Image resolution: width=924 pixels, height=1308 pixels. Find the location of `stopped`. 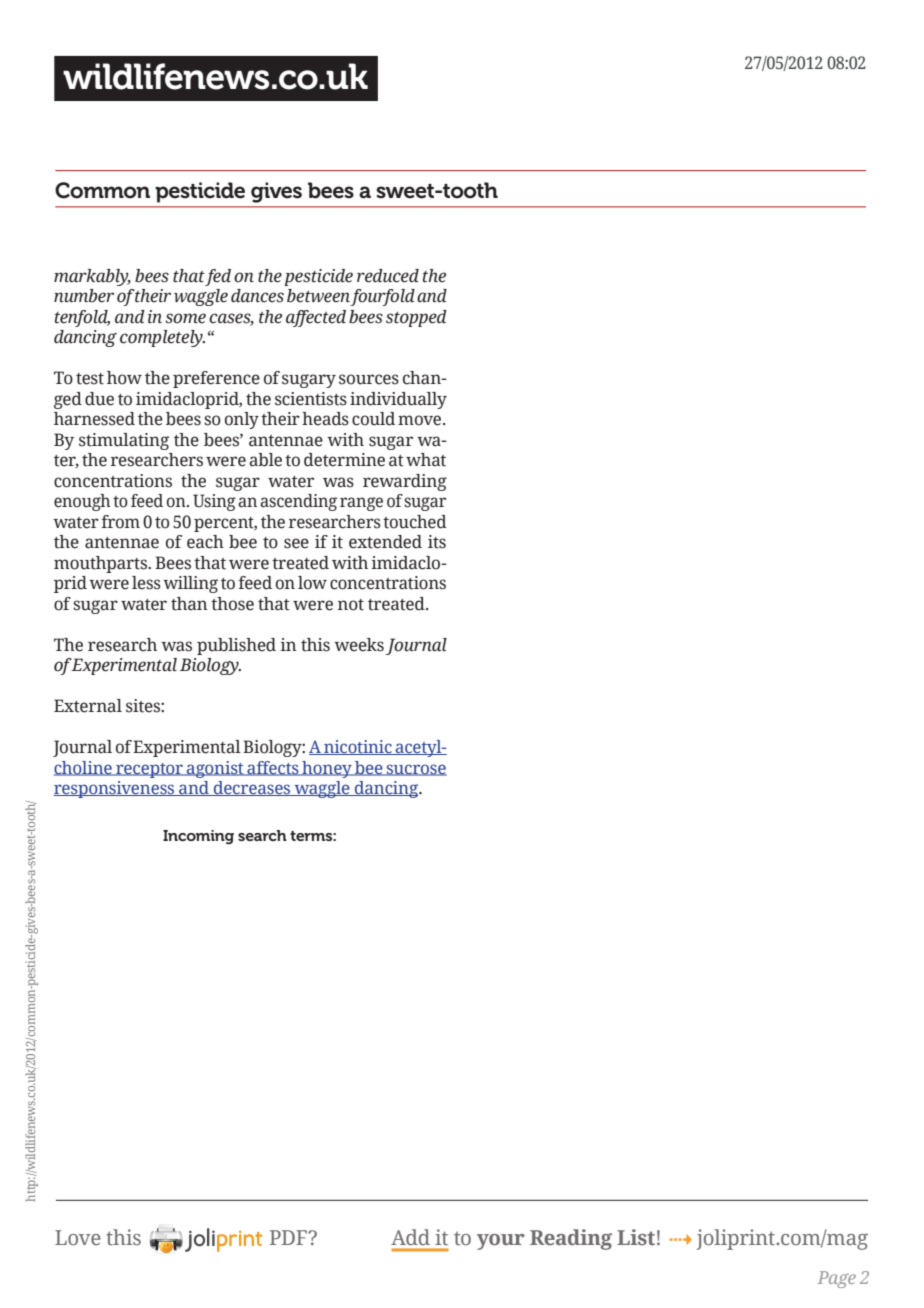

stopped is located at coordinates (416, 318).
